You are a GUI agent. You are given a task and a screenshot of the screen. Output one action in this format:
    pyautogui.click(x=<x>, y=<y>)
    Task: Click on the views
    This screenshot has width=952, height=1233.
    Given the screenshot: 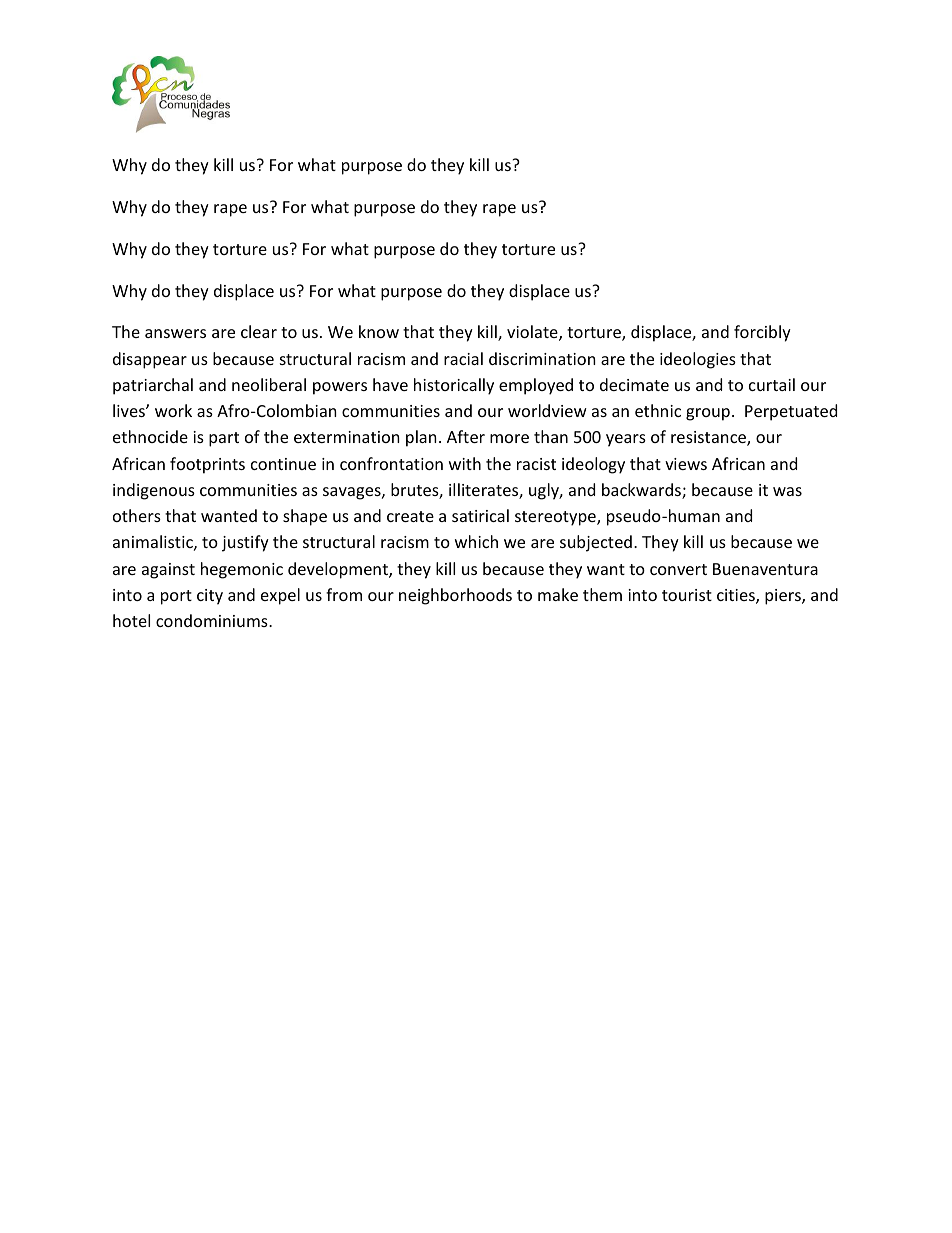 What is the action you would take?
    pyautogui.click(x=686, y=464)
